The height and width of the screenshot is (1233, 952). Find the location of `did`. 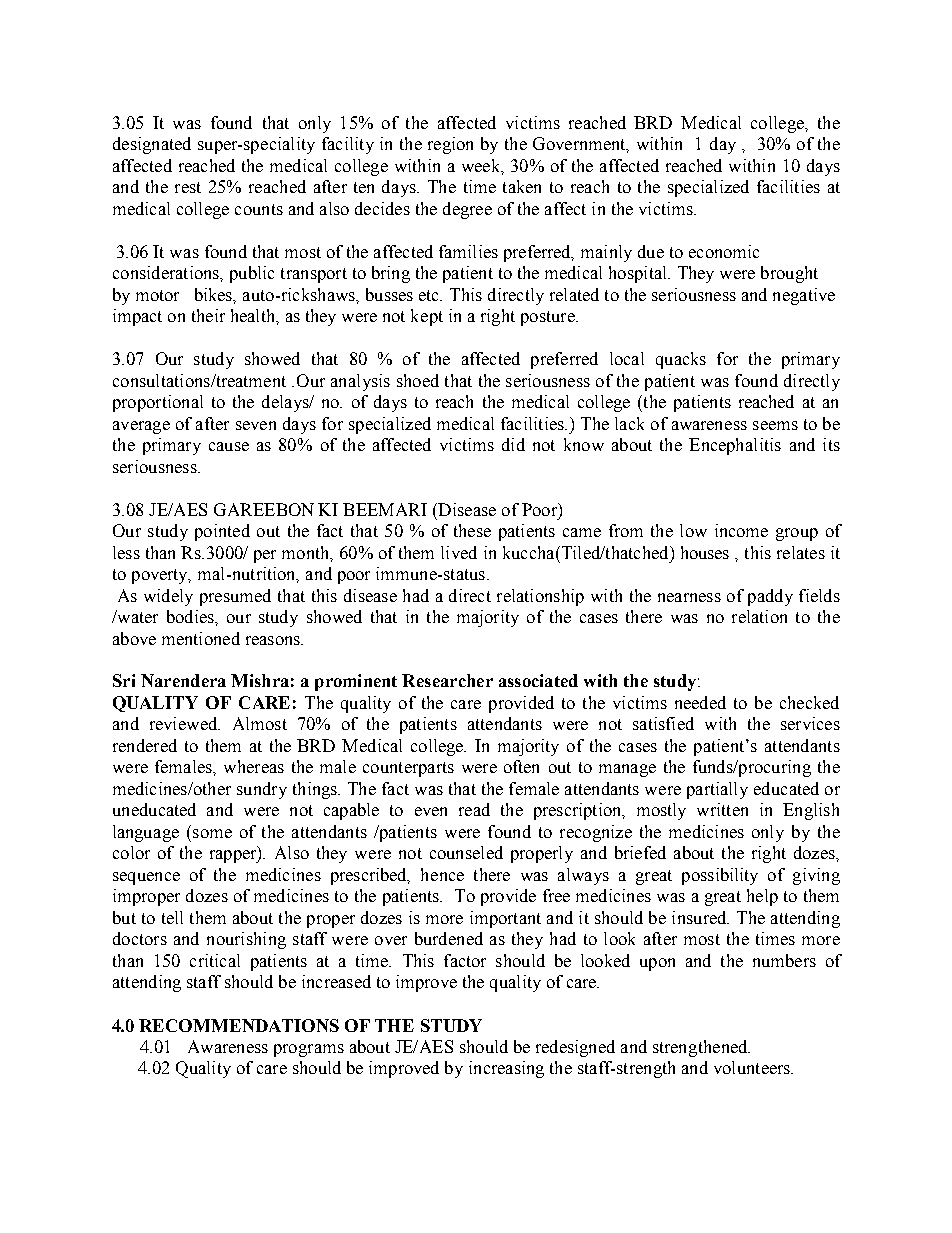

did is located at coordinates (513, 444).
